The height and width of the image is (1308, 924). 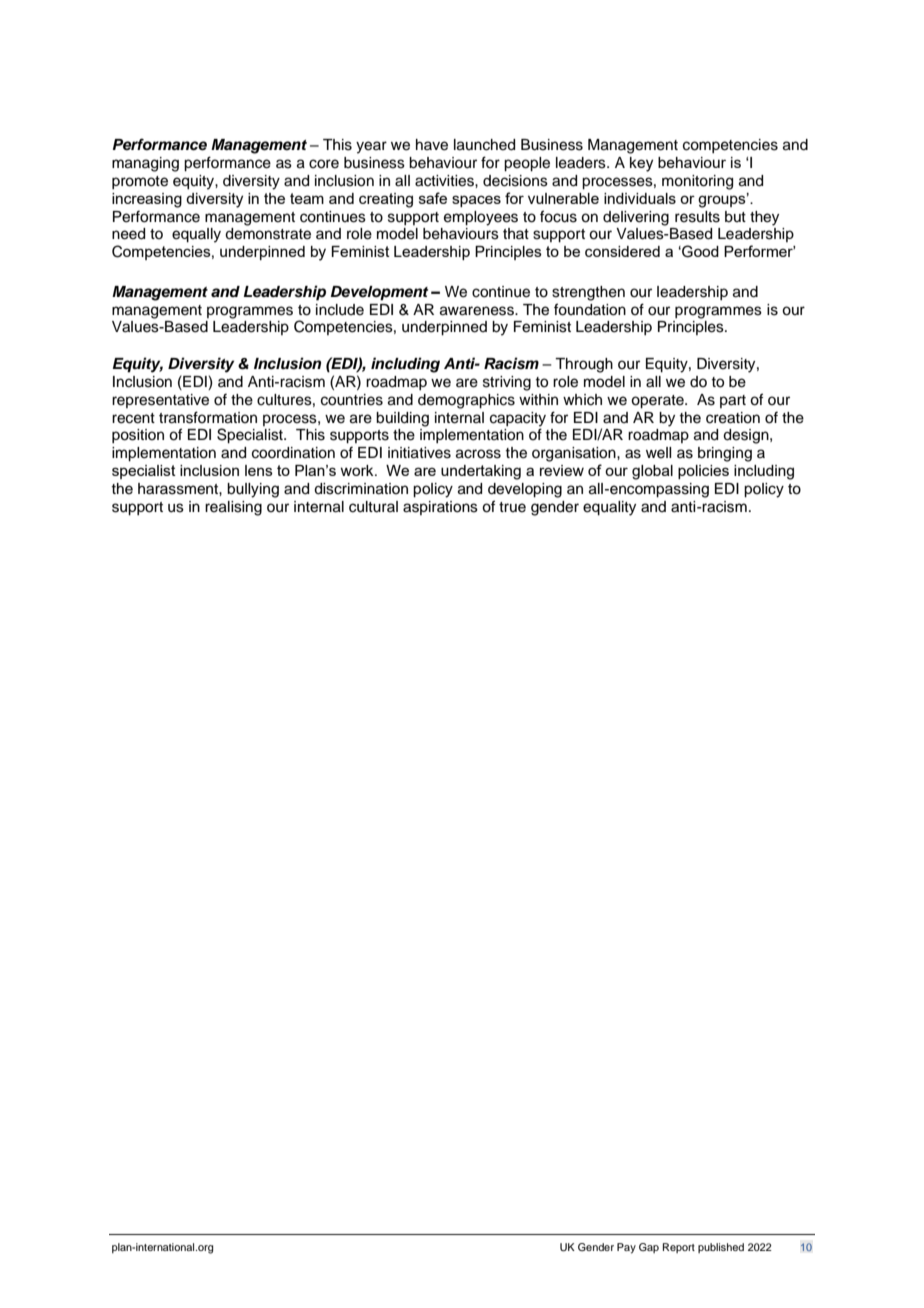 What do you see at coordinates (233, 508) in the image?
I see `realising` at bounding box center [233, 508].
